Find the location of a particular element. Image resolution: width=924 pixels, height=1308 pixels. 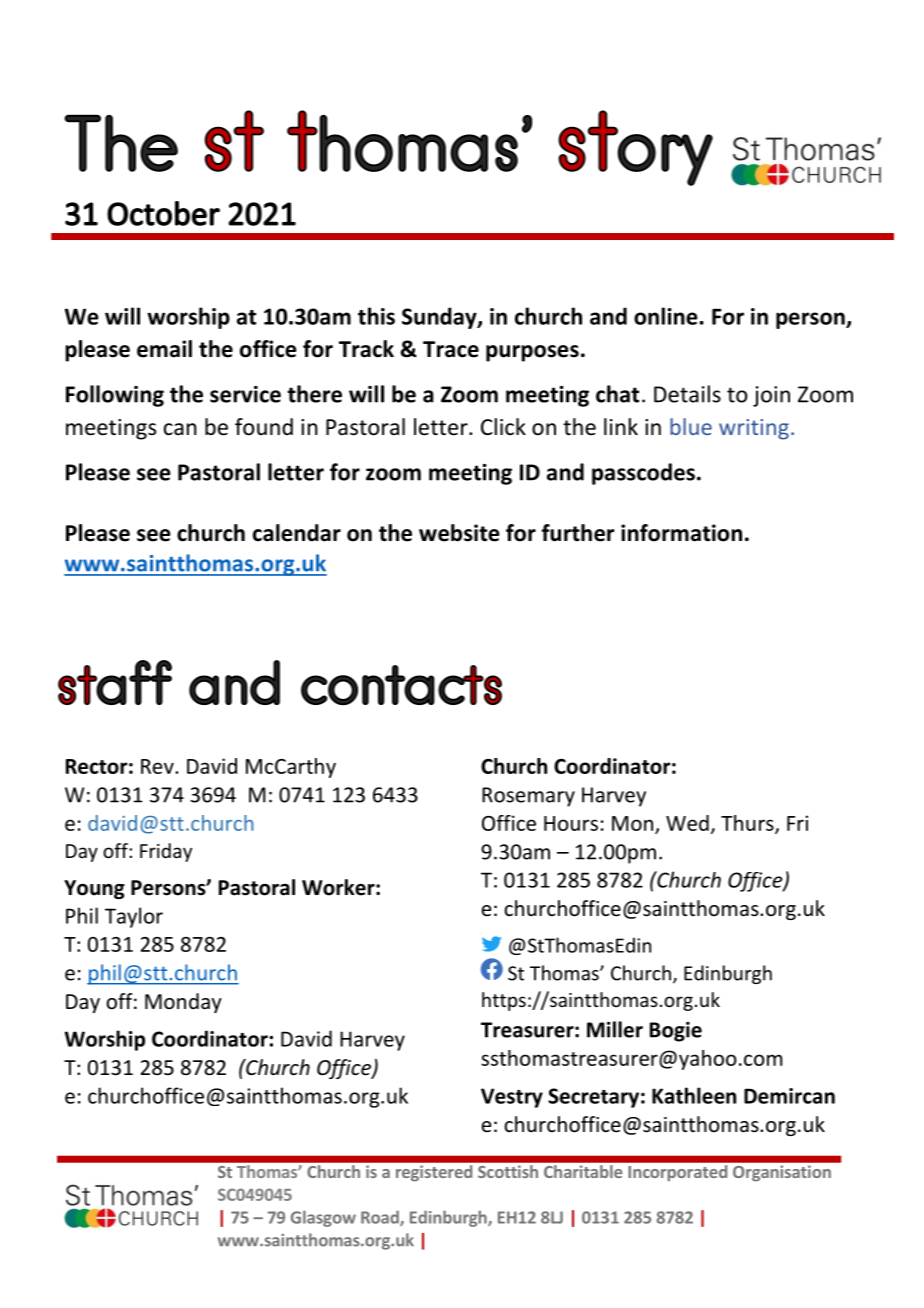

Wed is located at coordinates (687, 823).
